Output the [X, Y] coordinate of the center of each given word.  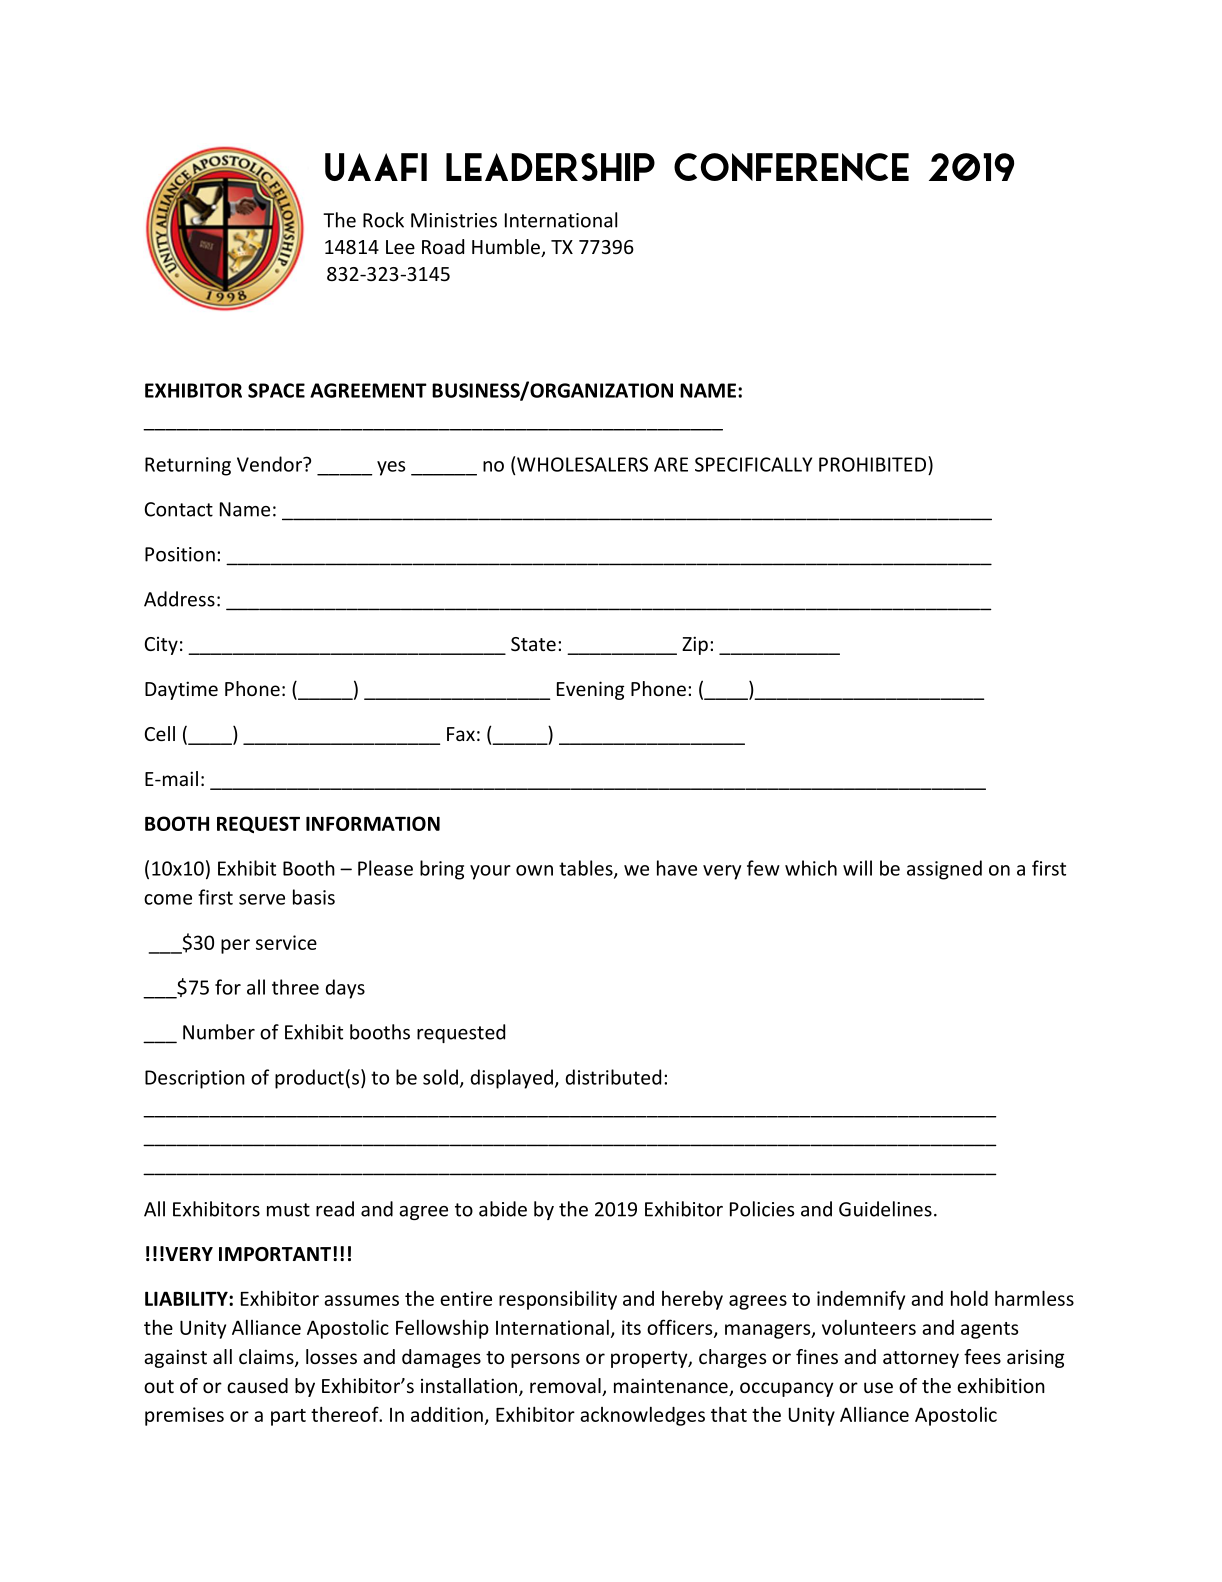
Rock [383, 220]
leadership [550, 167]
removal [566, 1387]
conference [791, 167]
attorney [921, 1359]
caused [257, 1385]
